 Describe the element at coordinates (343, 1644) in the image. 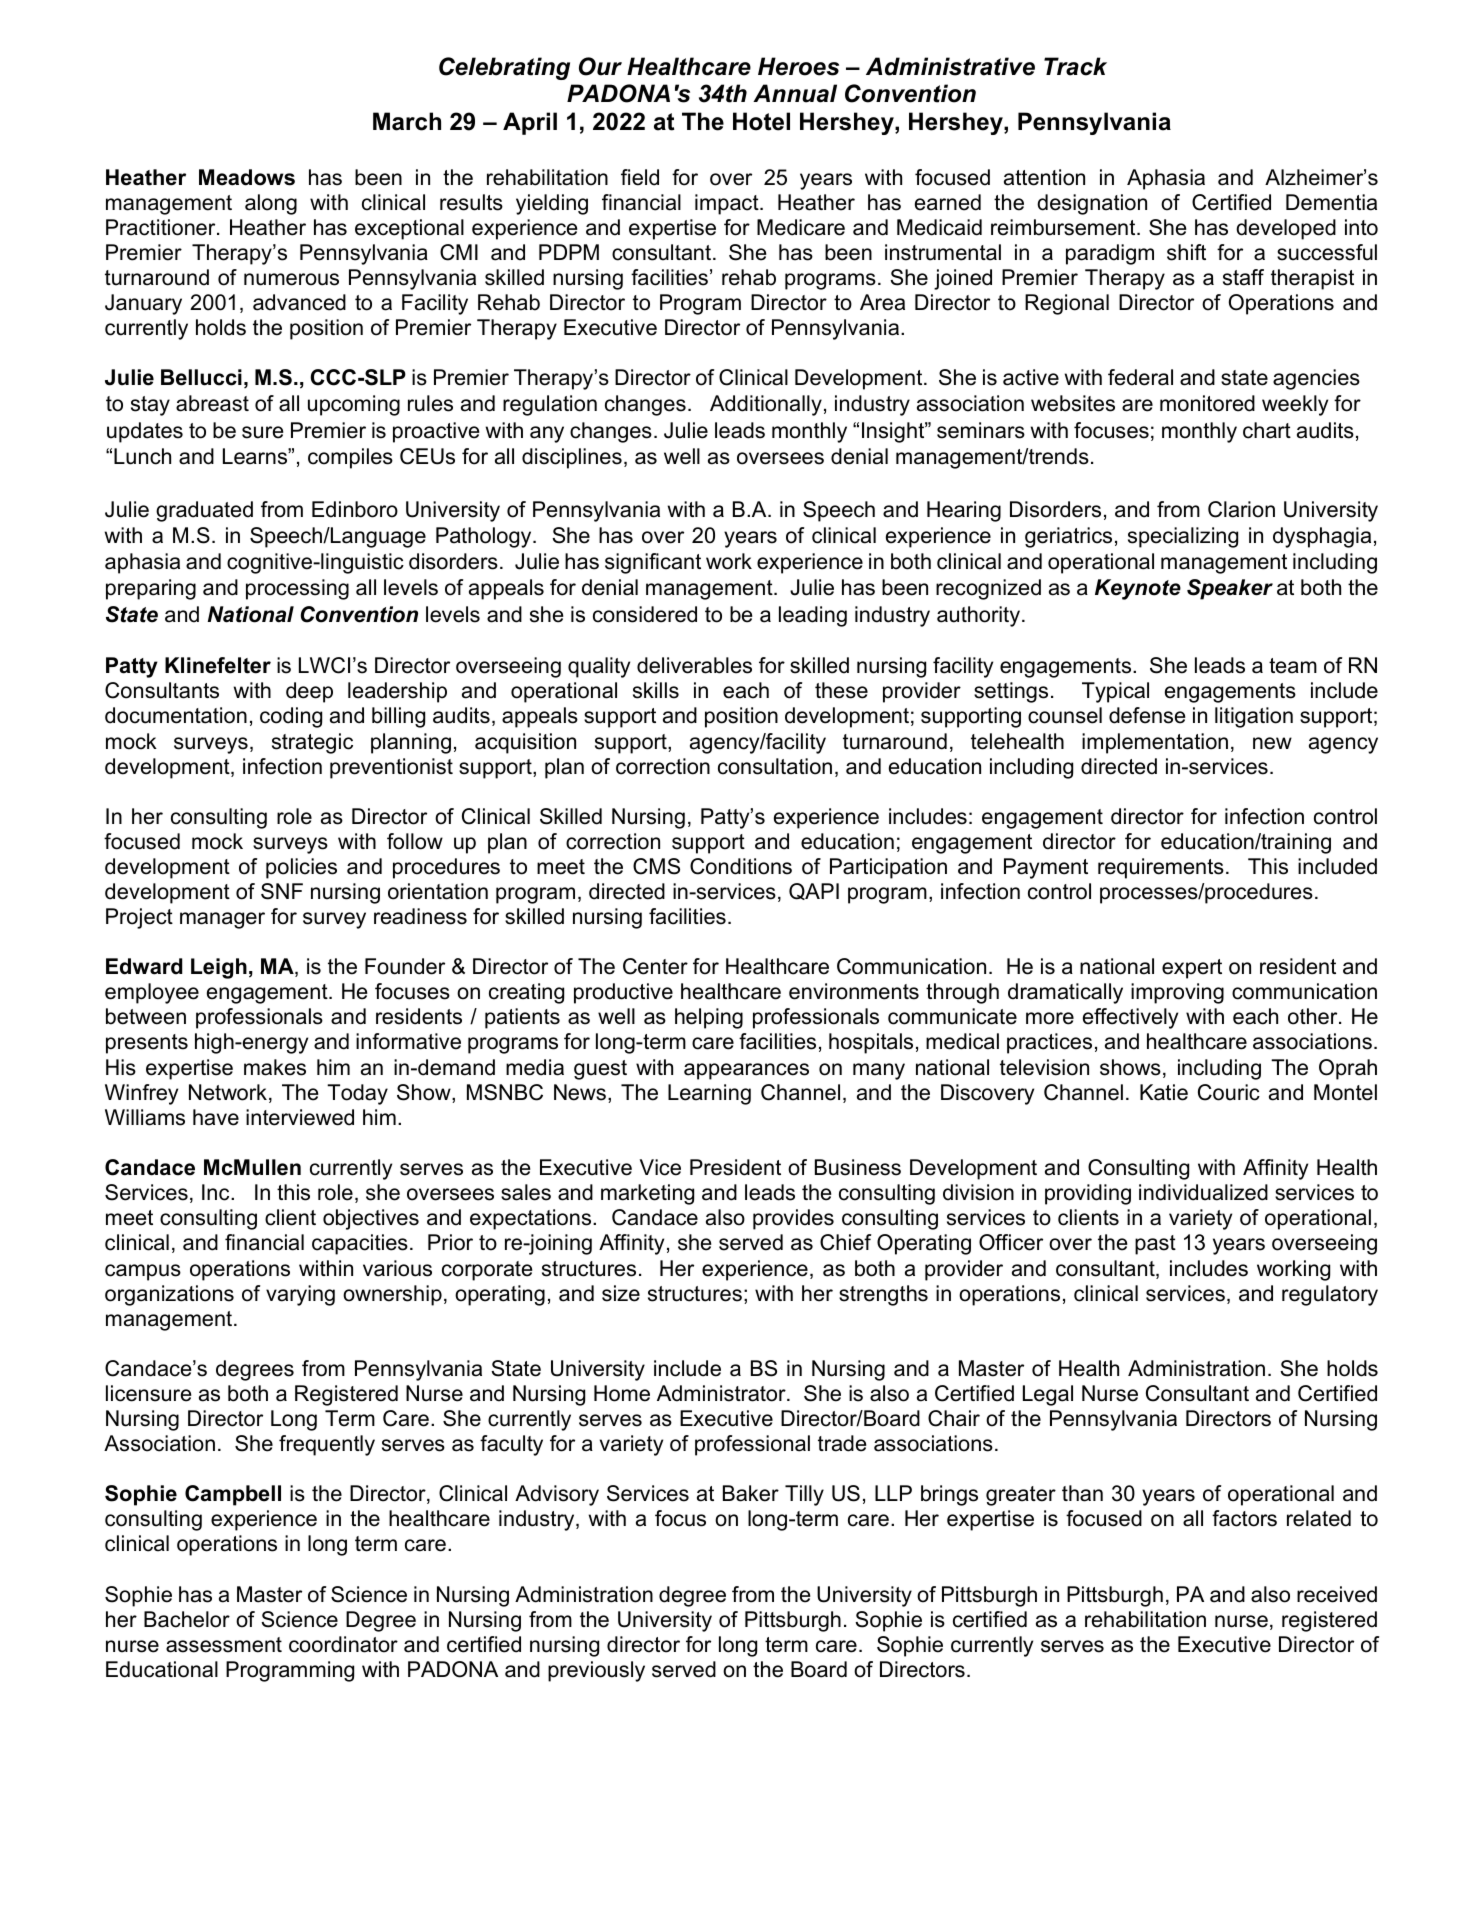

I see `coordinator` at that location.
